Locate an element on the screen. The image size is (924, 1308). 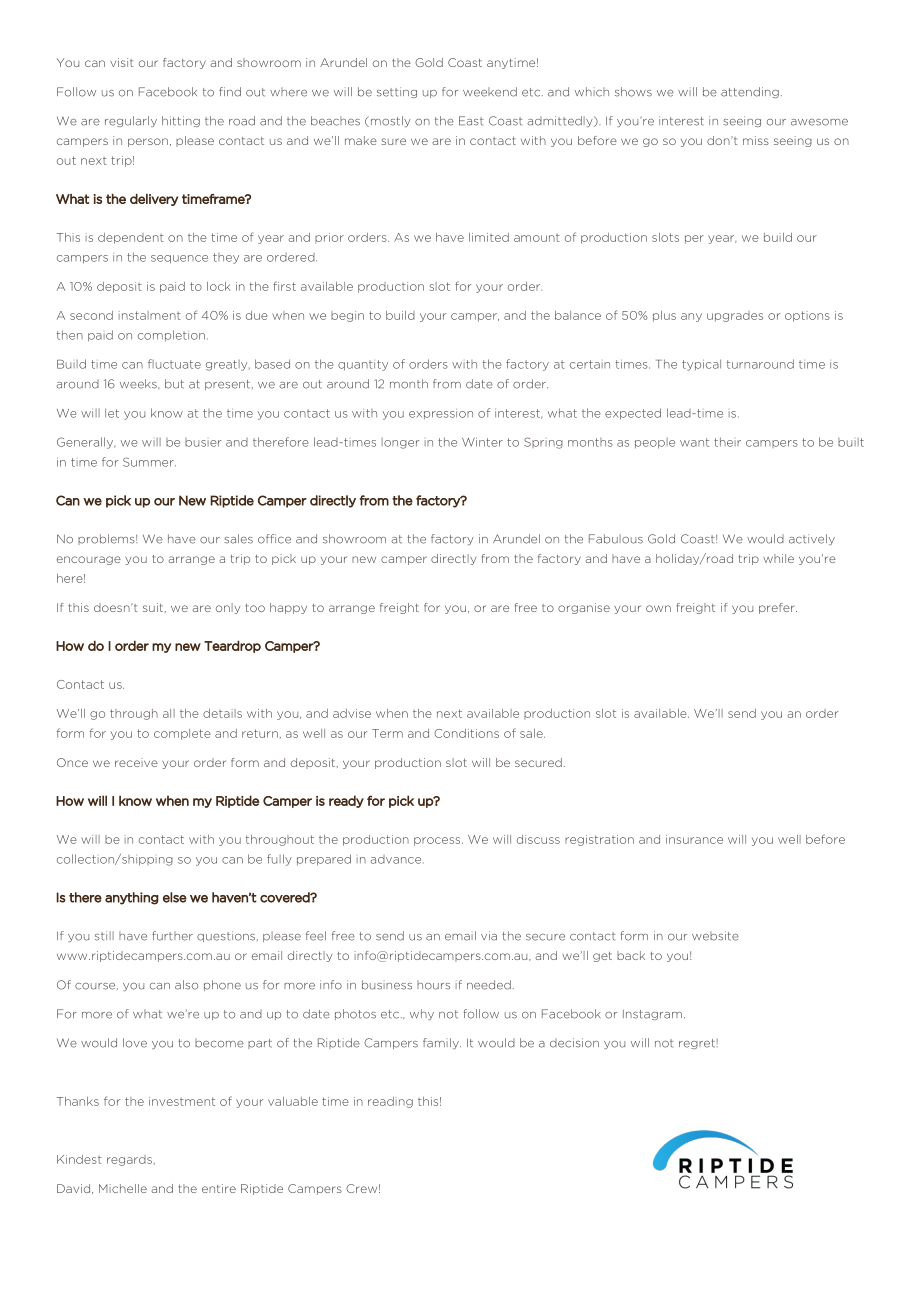
typical is located at coordinates (701, 365).
